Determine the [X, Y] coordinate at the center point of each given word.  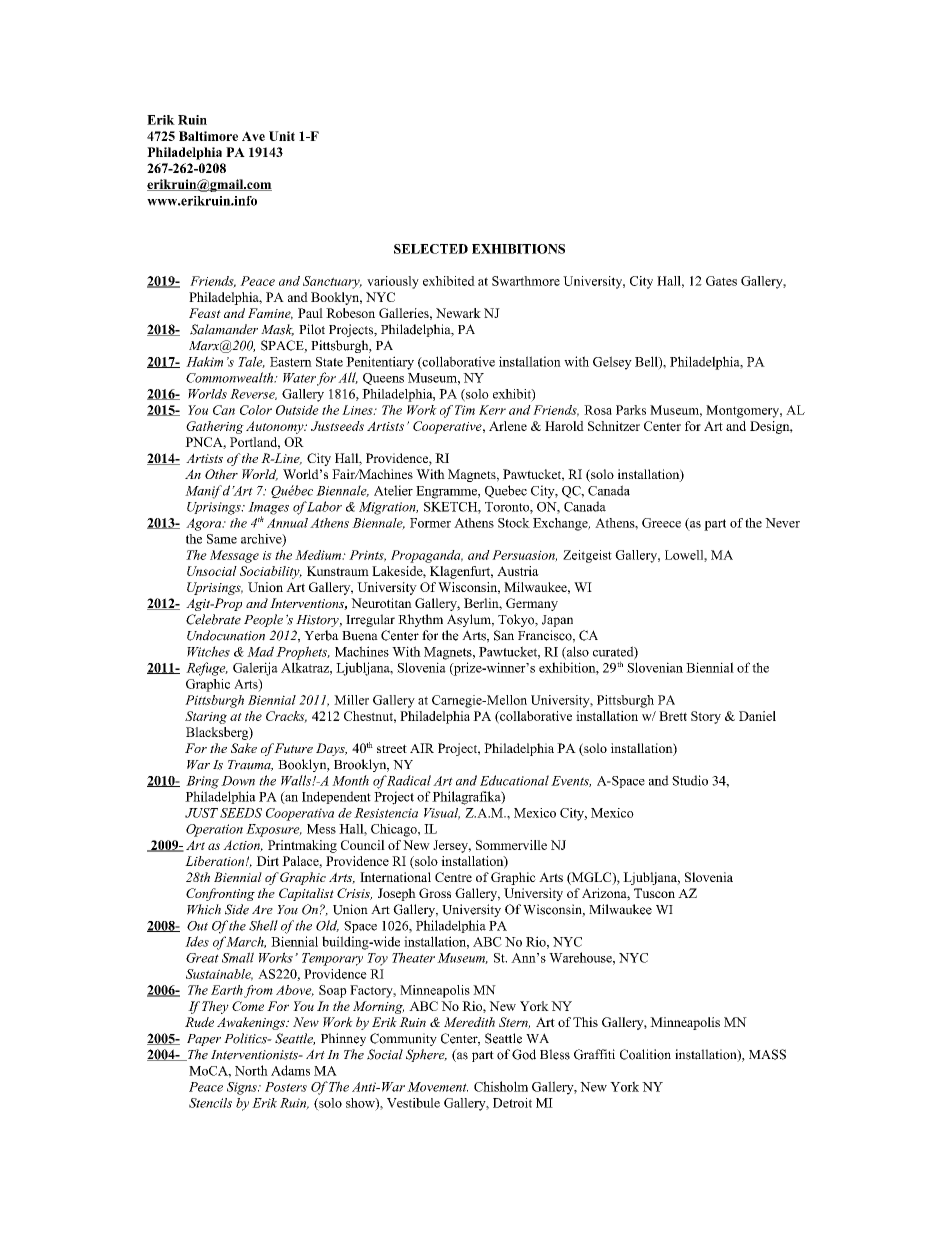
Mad [260, 651]
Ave [253, 136]
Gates [721, 281]
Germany [532, 604]
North [251, 1070]
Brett [673, 716]
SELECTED [431, 249]
